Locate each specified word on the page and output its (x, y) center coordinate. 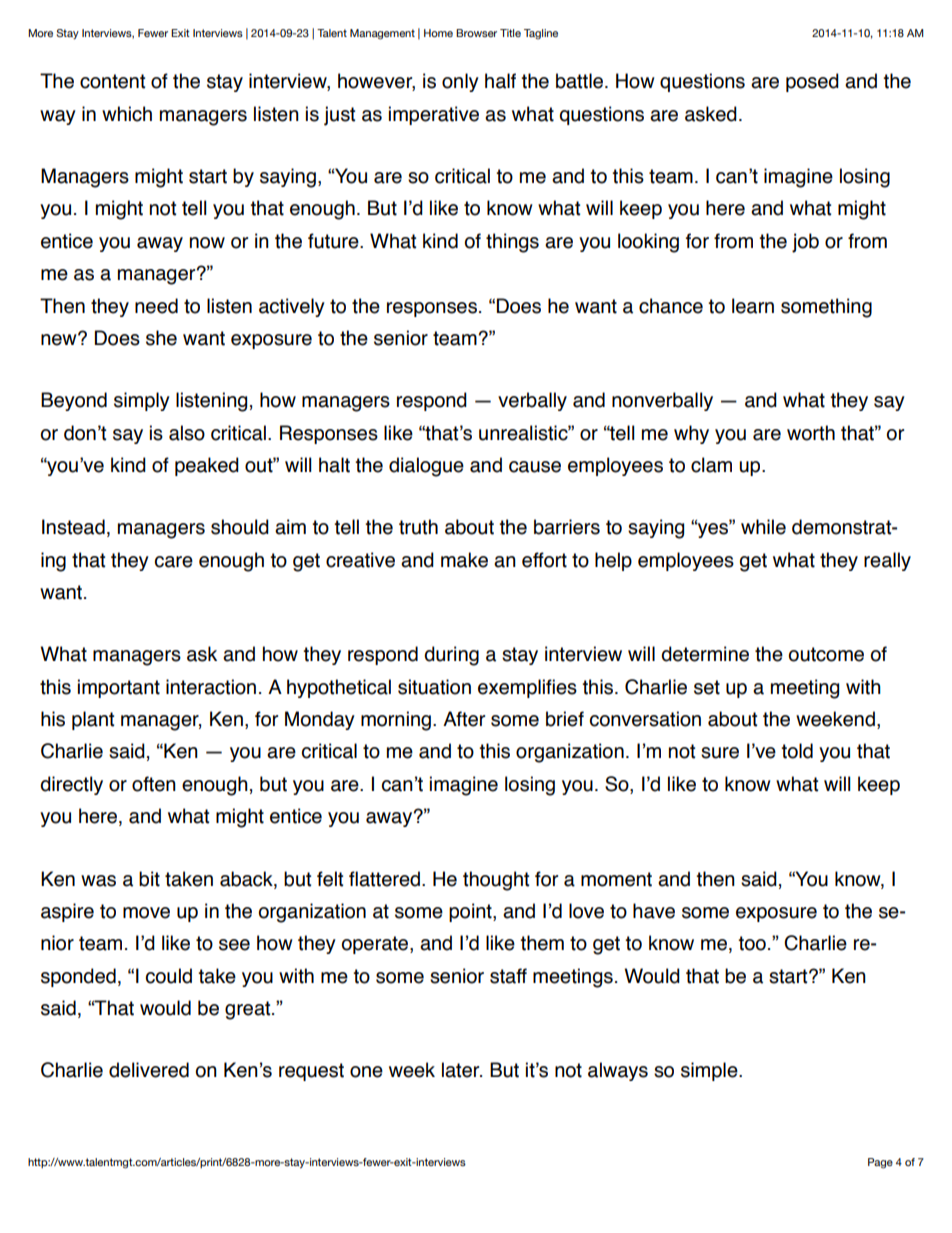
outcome (826, 654)
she (161, 338)
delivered (149, 1070)
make (464, 560)
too (752, 943)
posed (812, 82)
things (512, 243)
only (460, 82)
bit (149, 879)
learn (753, 306)
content (112, 81)
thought (496, 881)
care (174, 562)
